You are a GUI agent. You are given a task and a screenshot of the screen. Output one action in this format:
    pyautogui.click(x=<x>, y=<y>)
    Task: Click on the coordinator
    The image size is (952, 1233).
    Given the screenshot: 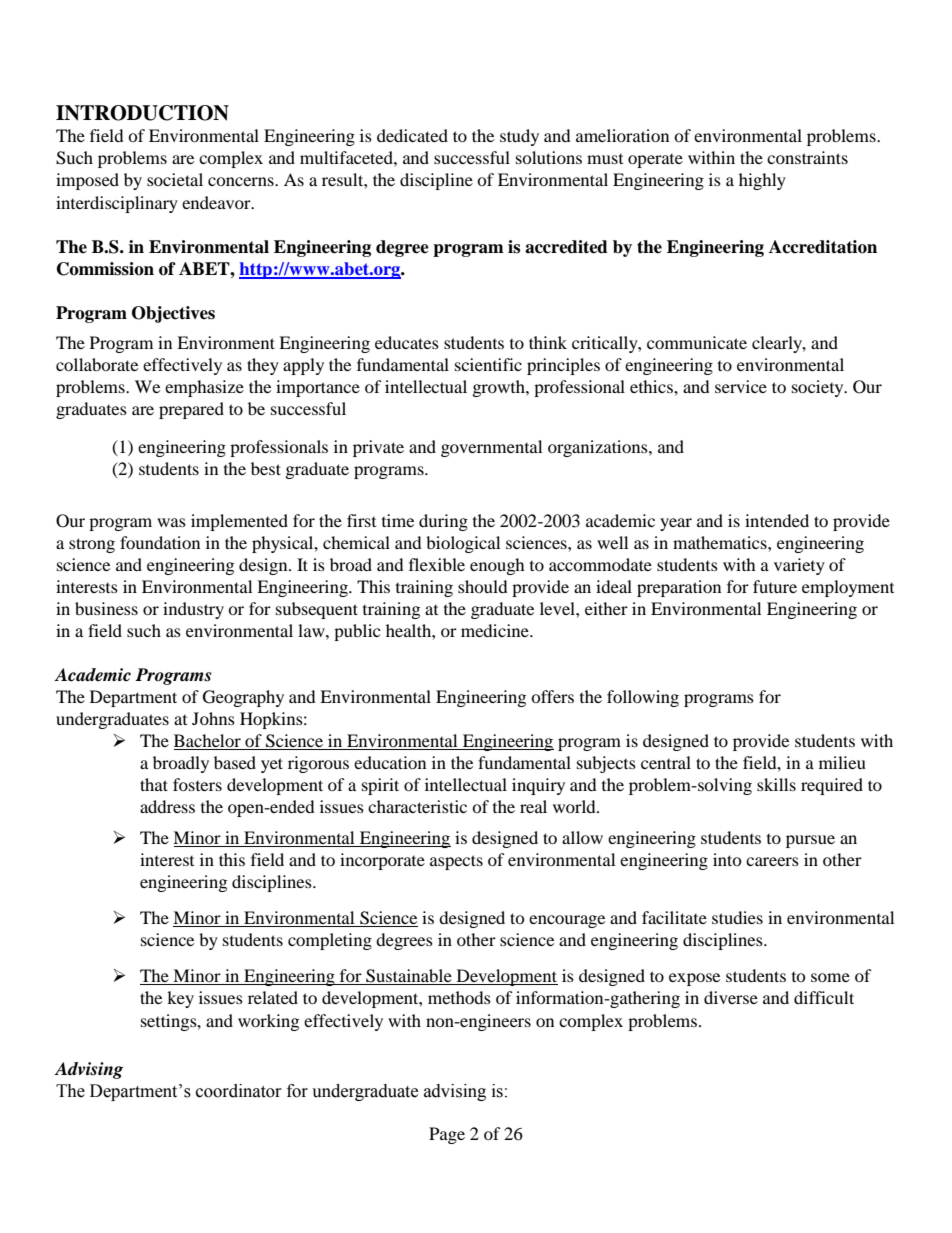 What is the action you would take?
    pyautogui.click(x=239, y=1091)
